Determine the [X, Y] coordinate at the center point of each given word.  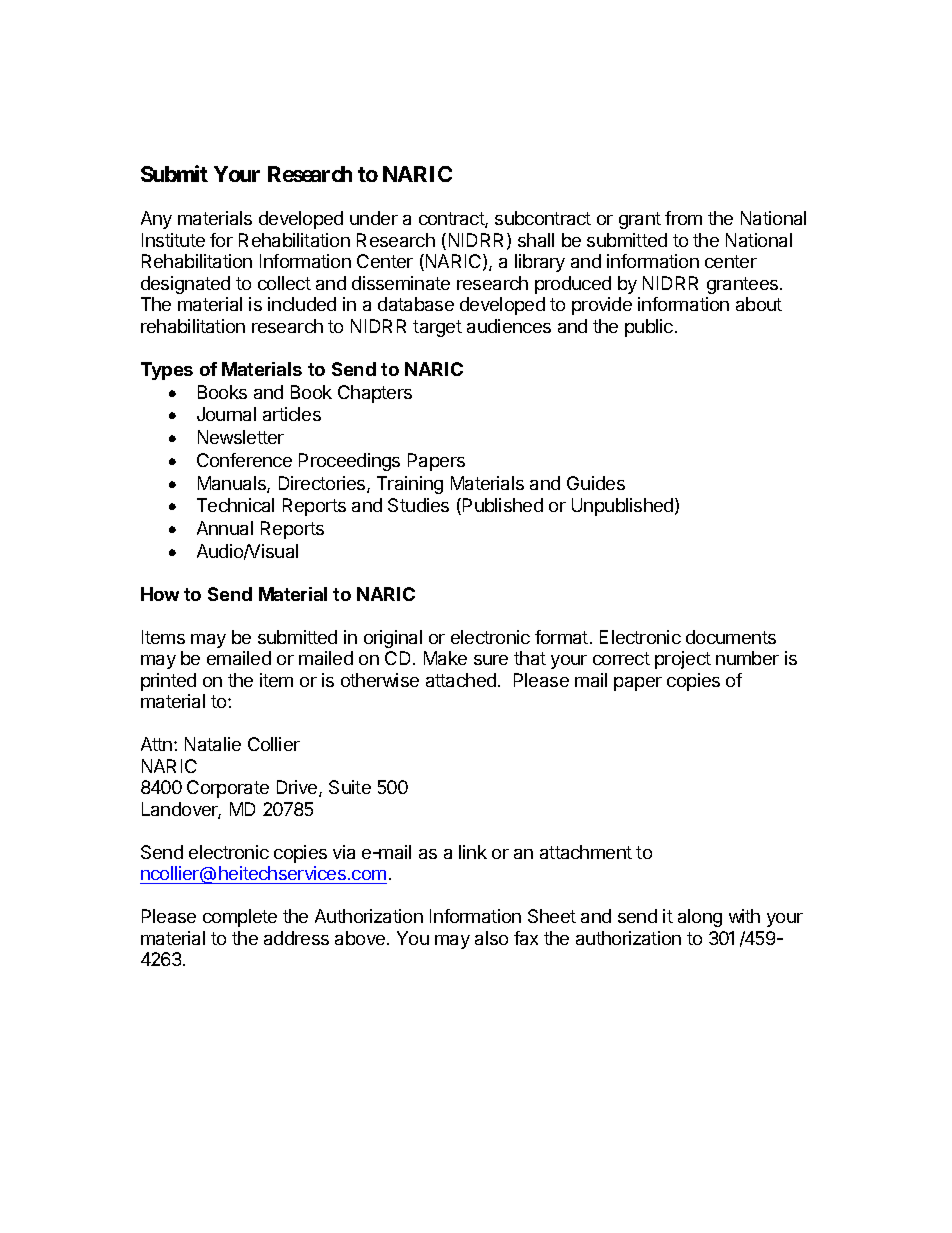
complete [240, 918]
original [393, 639]
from [683, 218]
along [700, 918]
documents [731, 637]
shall [536, 240]
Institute [173, 240]
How [160, 594]
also [491, 938]
